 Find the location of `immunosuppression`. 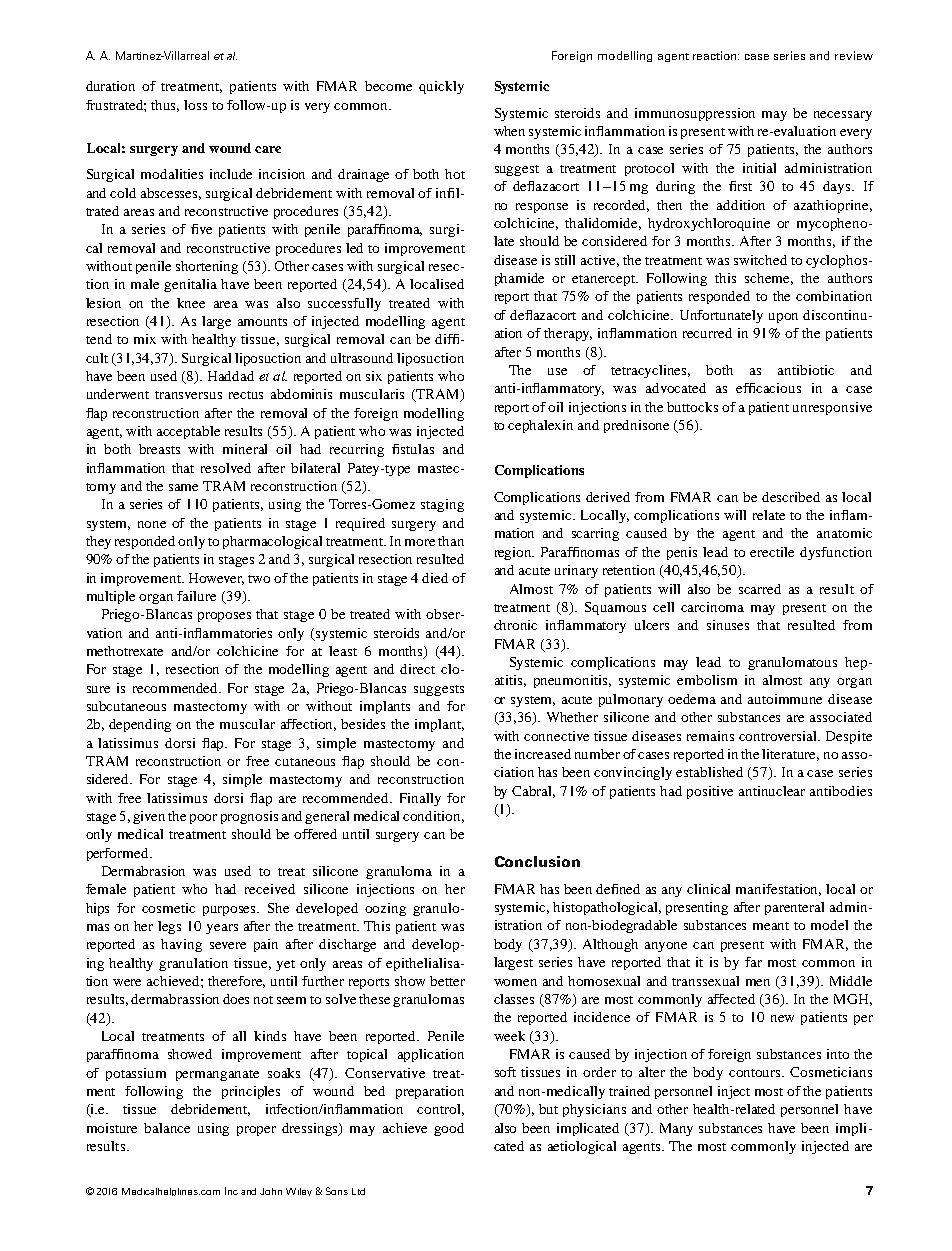

immunosuppression is located at coordinates (695, 114).
